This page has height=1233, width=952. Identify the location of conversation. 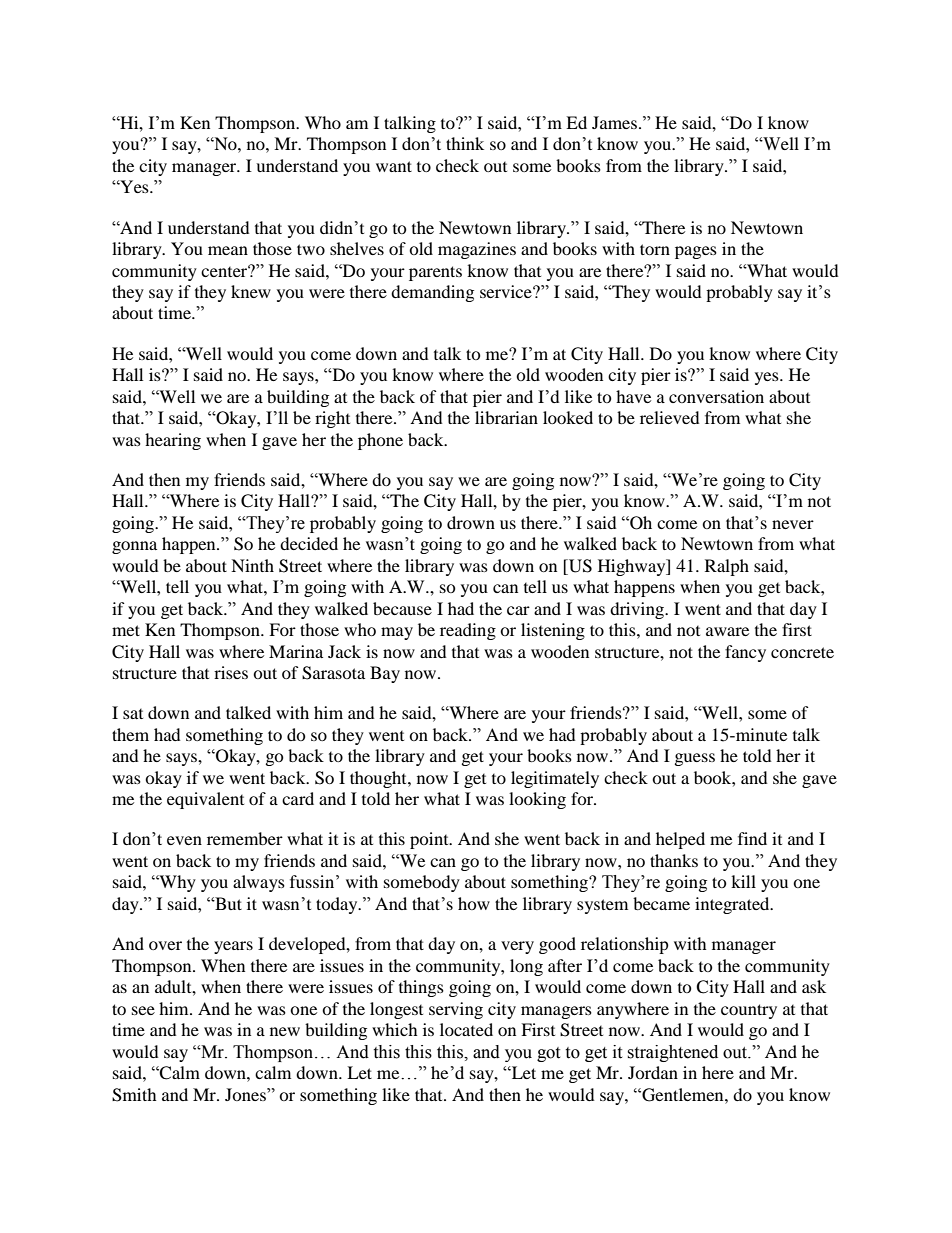
(716, 396).
